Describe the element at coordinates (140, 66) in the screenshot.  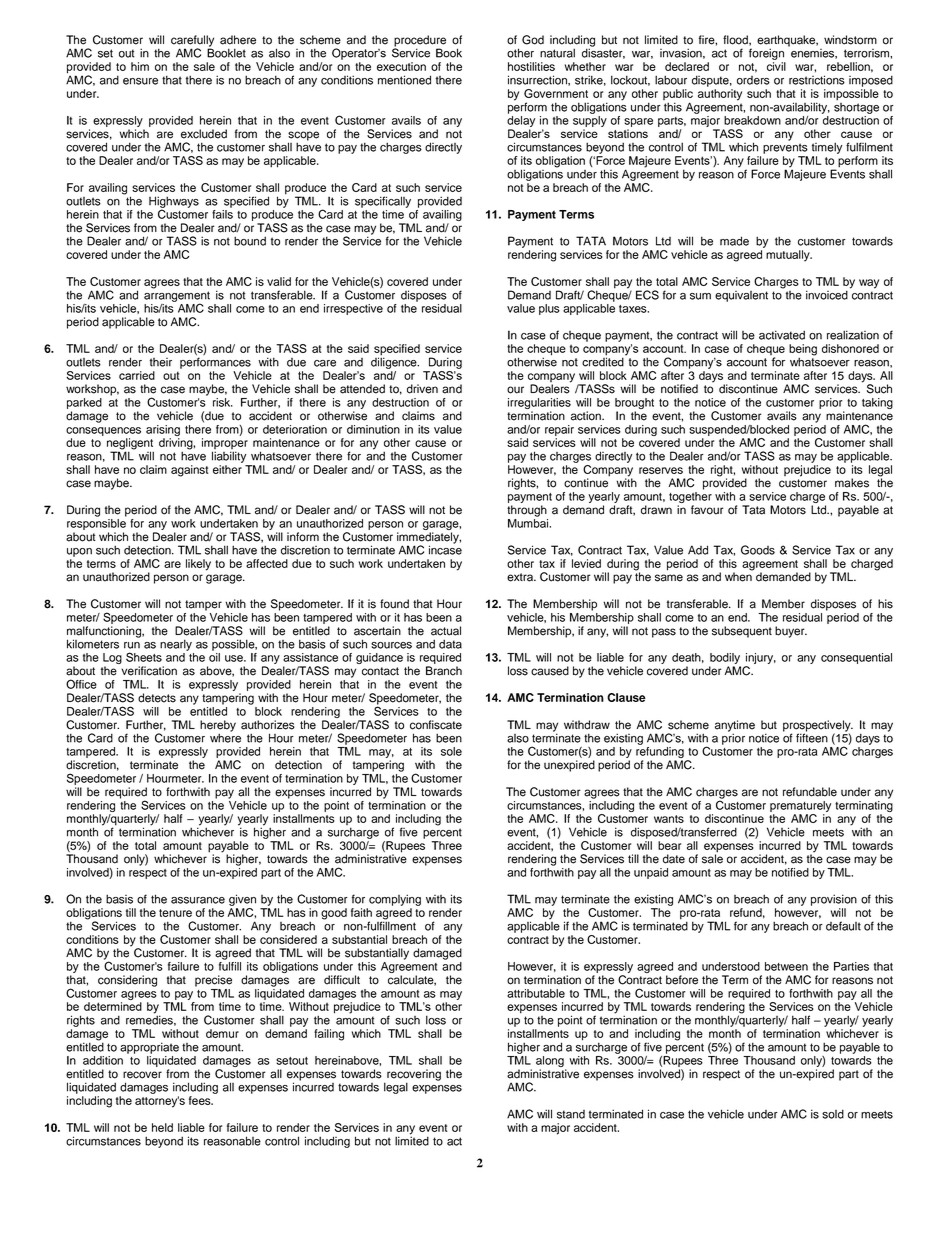
I see `him` at that location.
